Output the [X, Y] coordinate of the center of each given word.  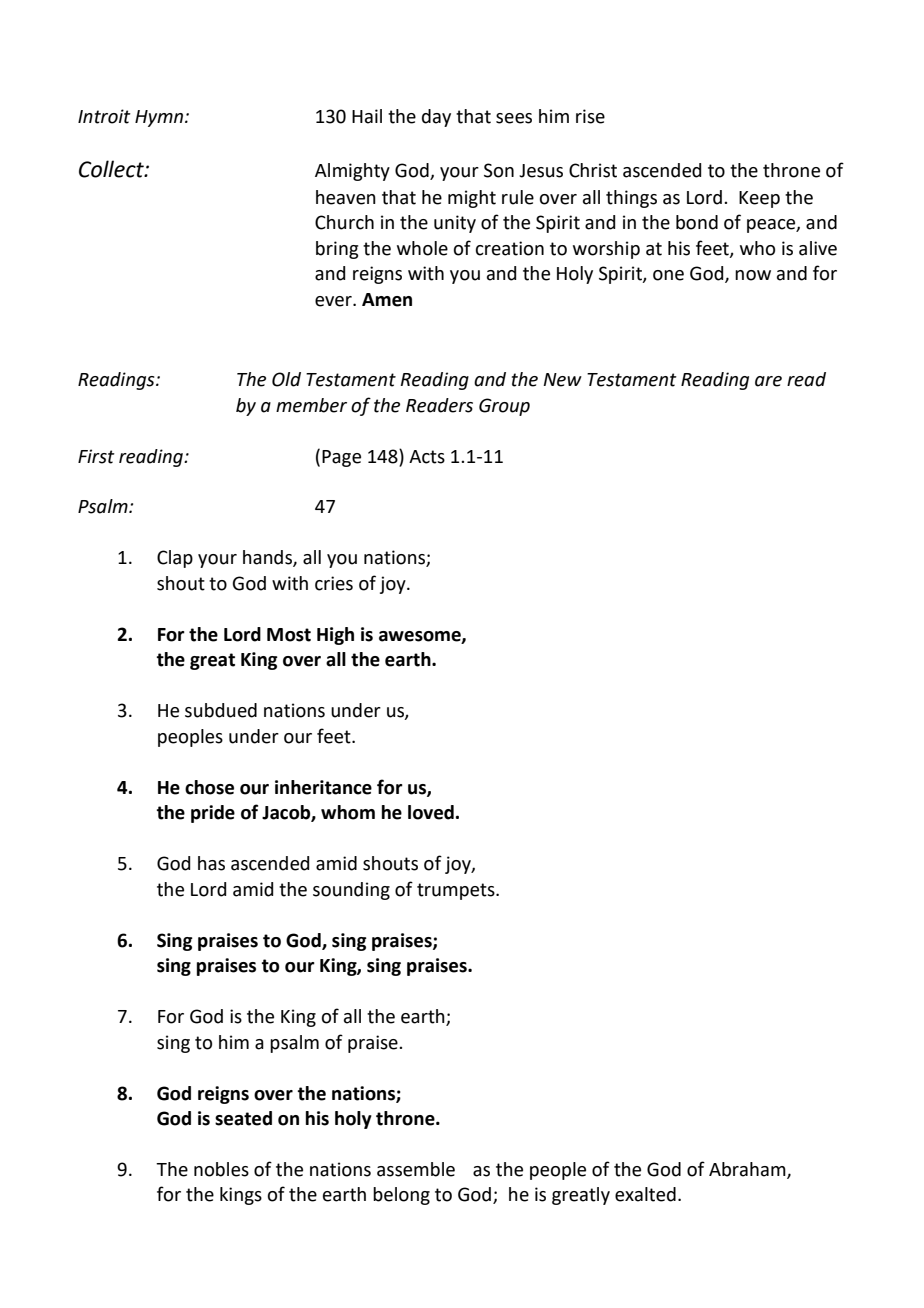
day [436, 118]
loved [431, 812]
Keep [759, 199]
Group [504, 407]
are [768, 381]
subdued [221, 710]
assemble [416, 1169]
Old [286, 379]
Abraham [748, 1170]
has [211, 863]
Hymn [160, 118]
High [335, 636]
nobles [221, 1169]
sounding [351, 891]
